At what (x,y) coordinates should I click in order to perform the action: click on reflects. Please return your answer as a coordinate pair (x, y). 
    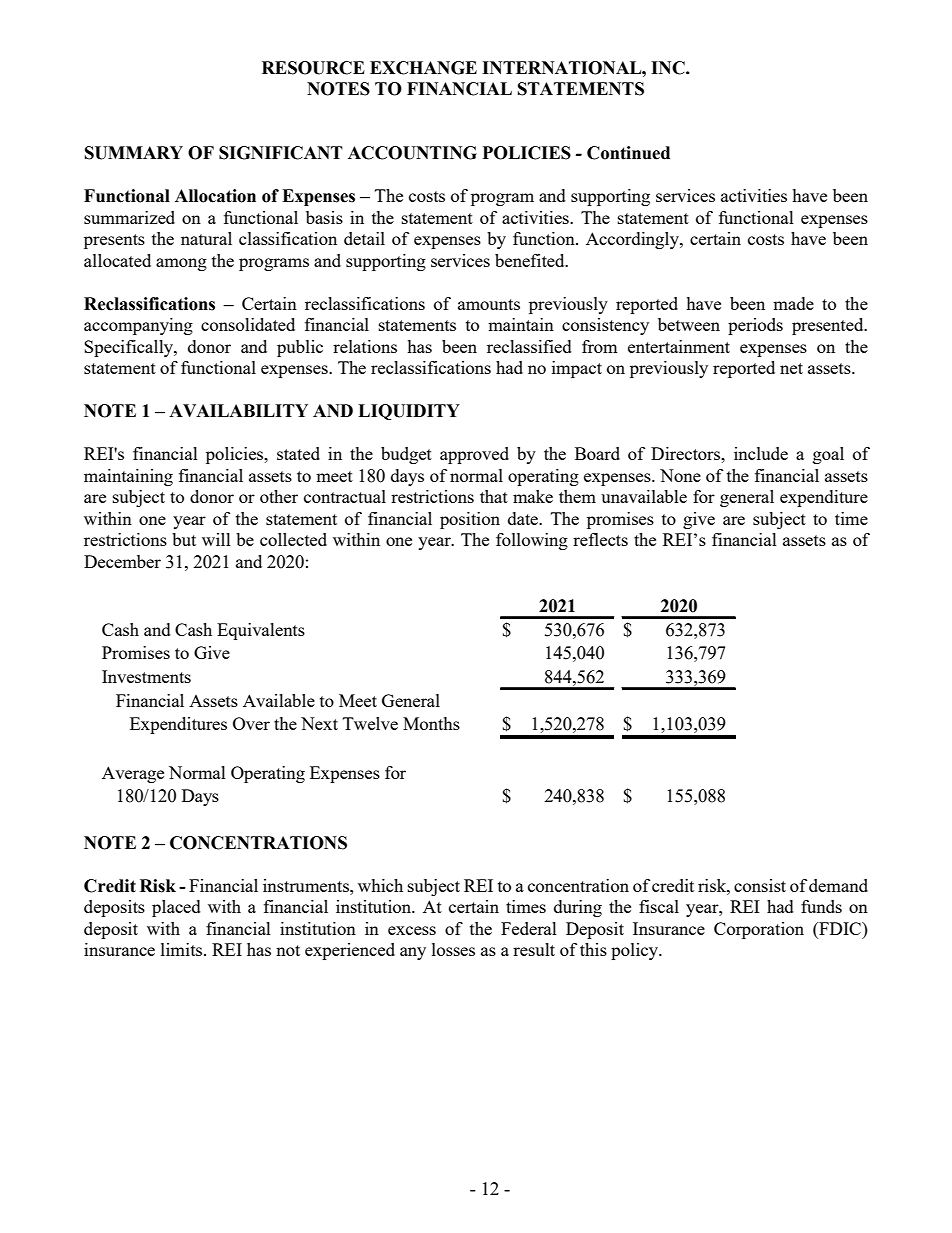
    Looking at the image, I should click on (600, 539).
